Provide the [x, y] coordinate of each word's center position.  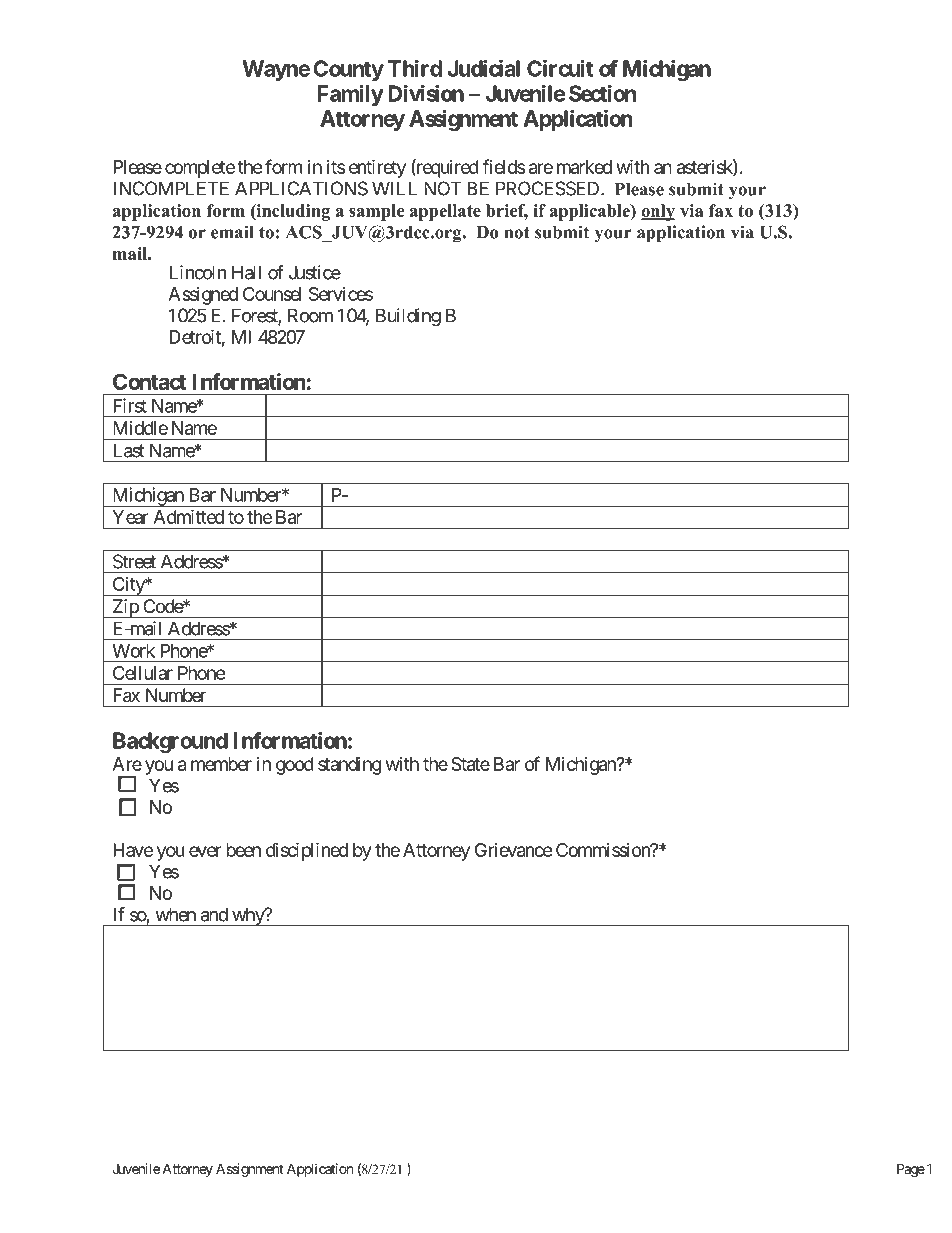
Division [426, 93]
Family [350, 95]
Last [129, 450]
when [175, 914]
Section [602, 93]
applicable [591, 212]
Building [408, 317]
